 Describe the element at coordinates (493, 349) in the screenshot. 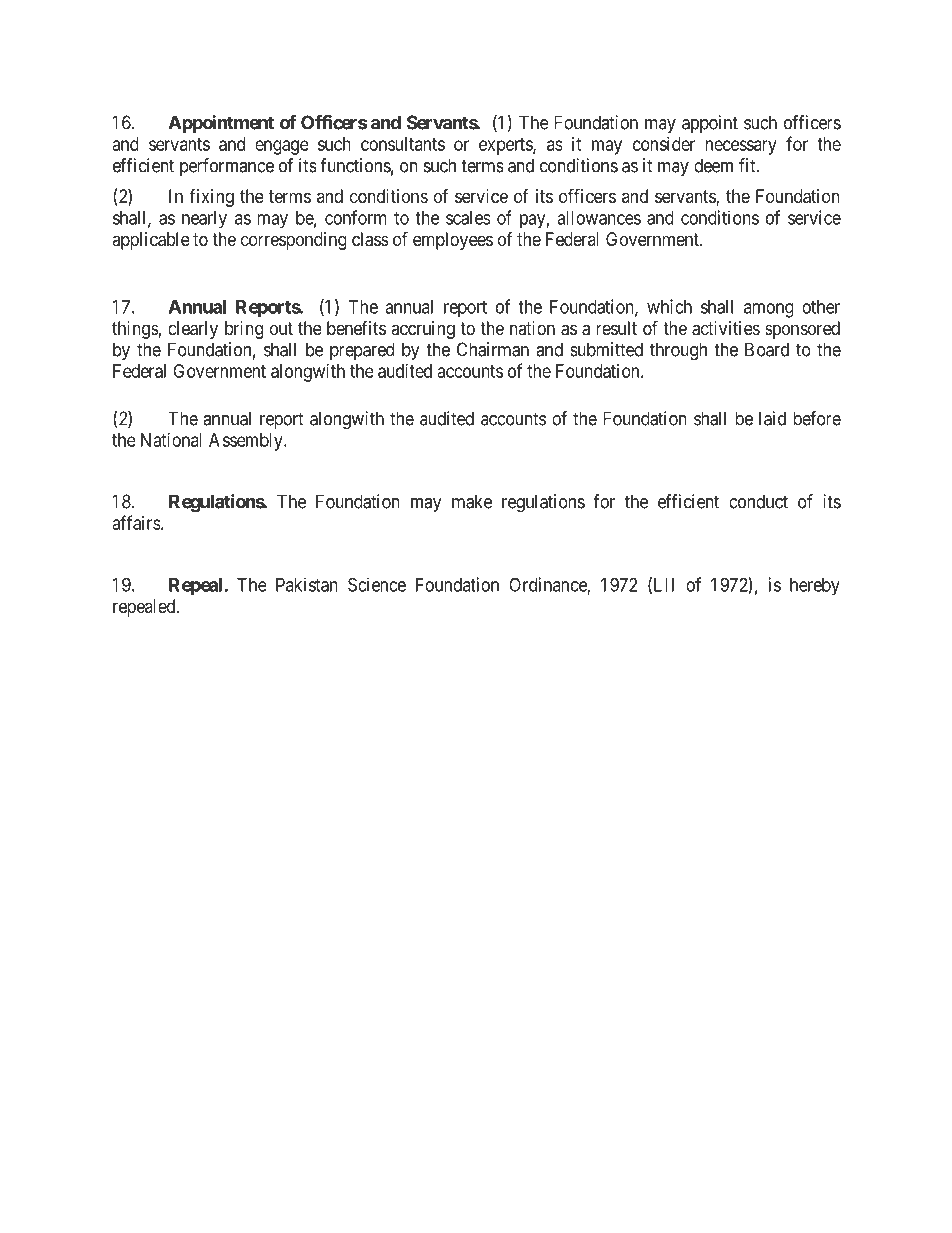

I see `Chairman` at that location.
